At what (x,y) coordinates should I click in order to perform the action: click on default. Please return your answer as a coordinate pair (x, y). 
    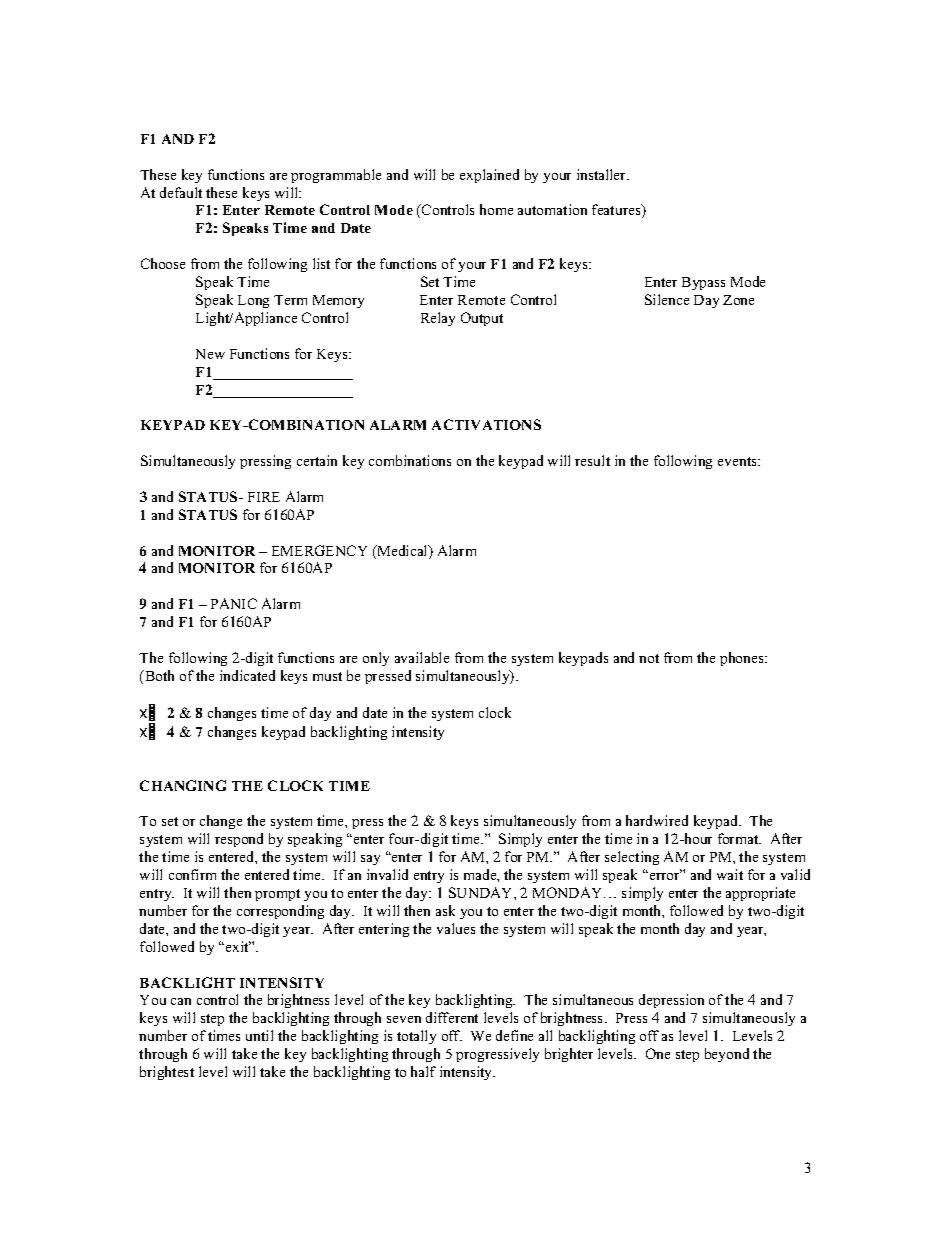
    Looking at the image, I should click on (181, 192).
